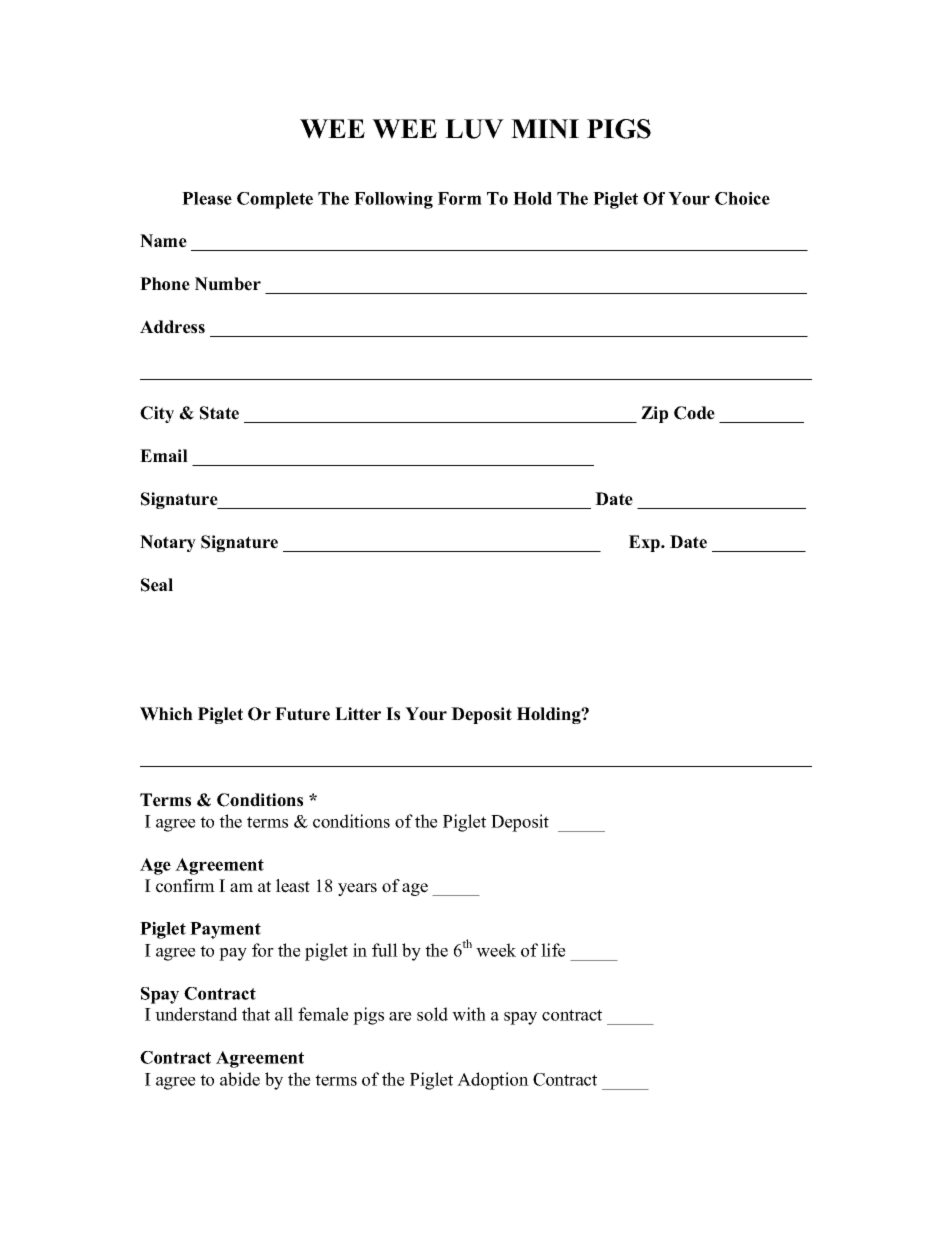 Image resolution: width=952 pixels, height=1233 pixels. Describe the element at coordinates (219, 413) in the page. I see `State` at that location.
